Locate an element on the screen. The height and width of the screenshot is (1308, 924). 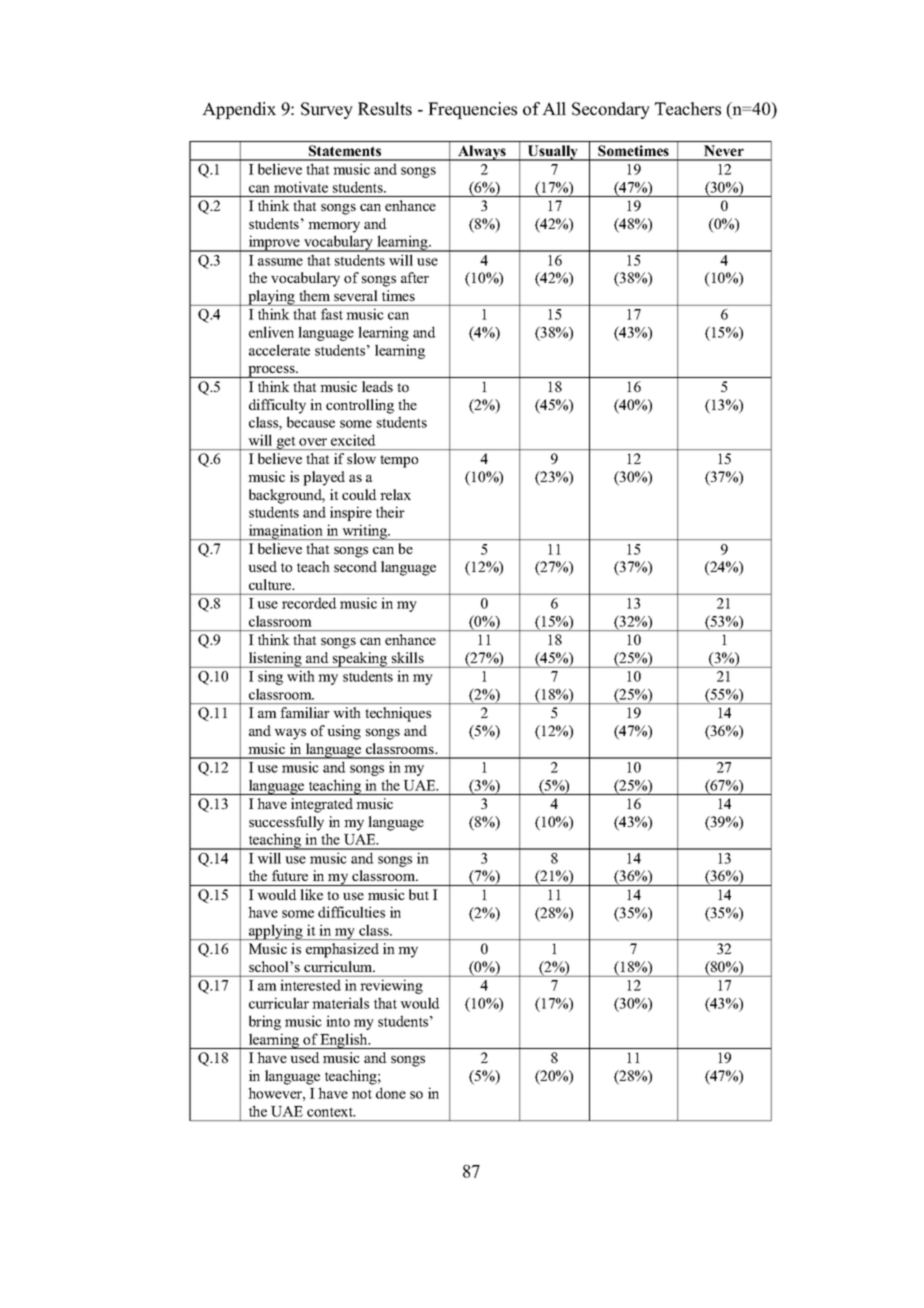
Usually is located at coordinates (553, 153).
